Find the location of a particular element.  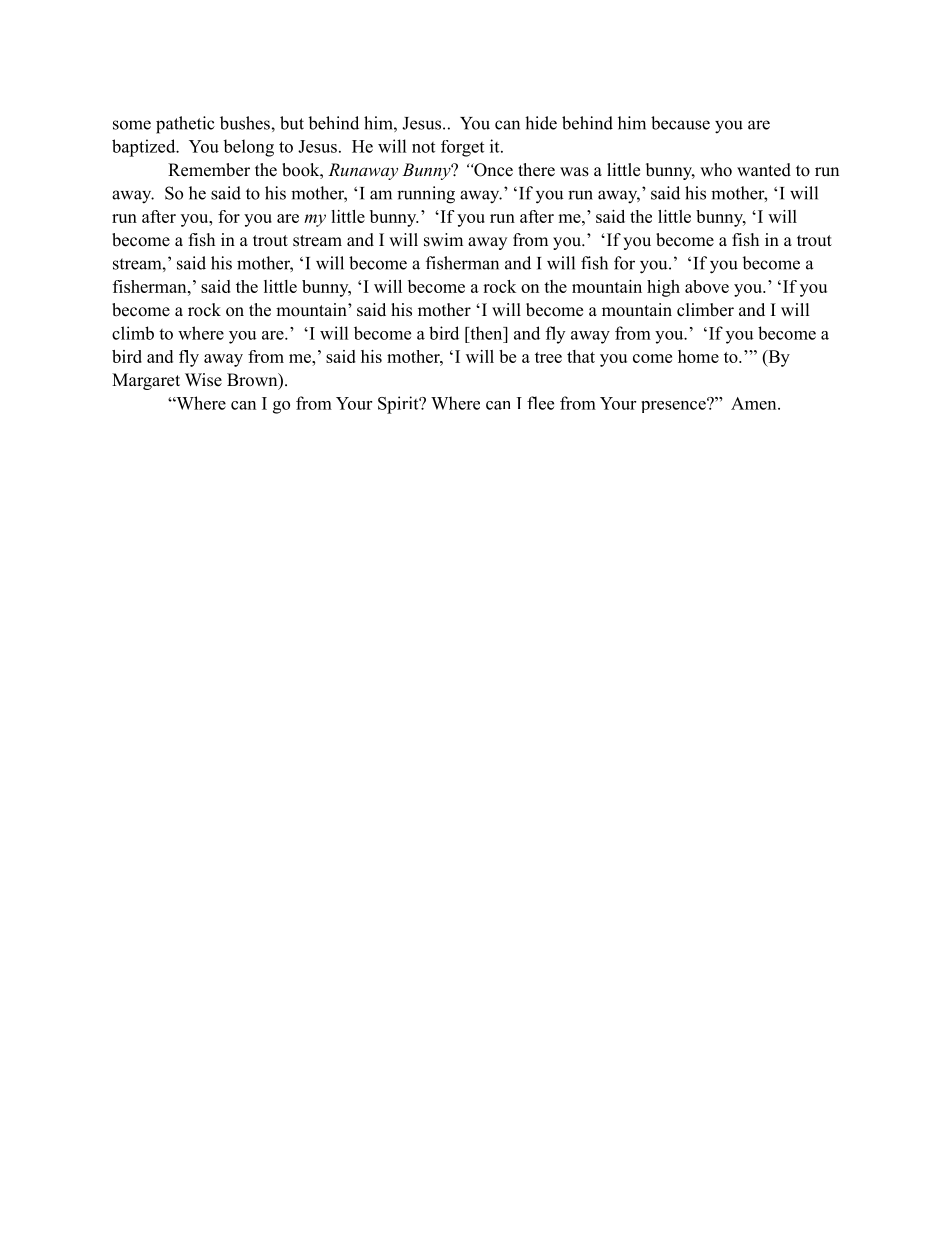

pathetic is located at coordinates (185, 125).
